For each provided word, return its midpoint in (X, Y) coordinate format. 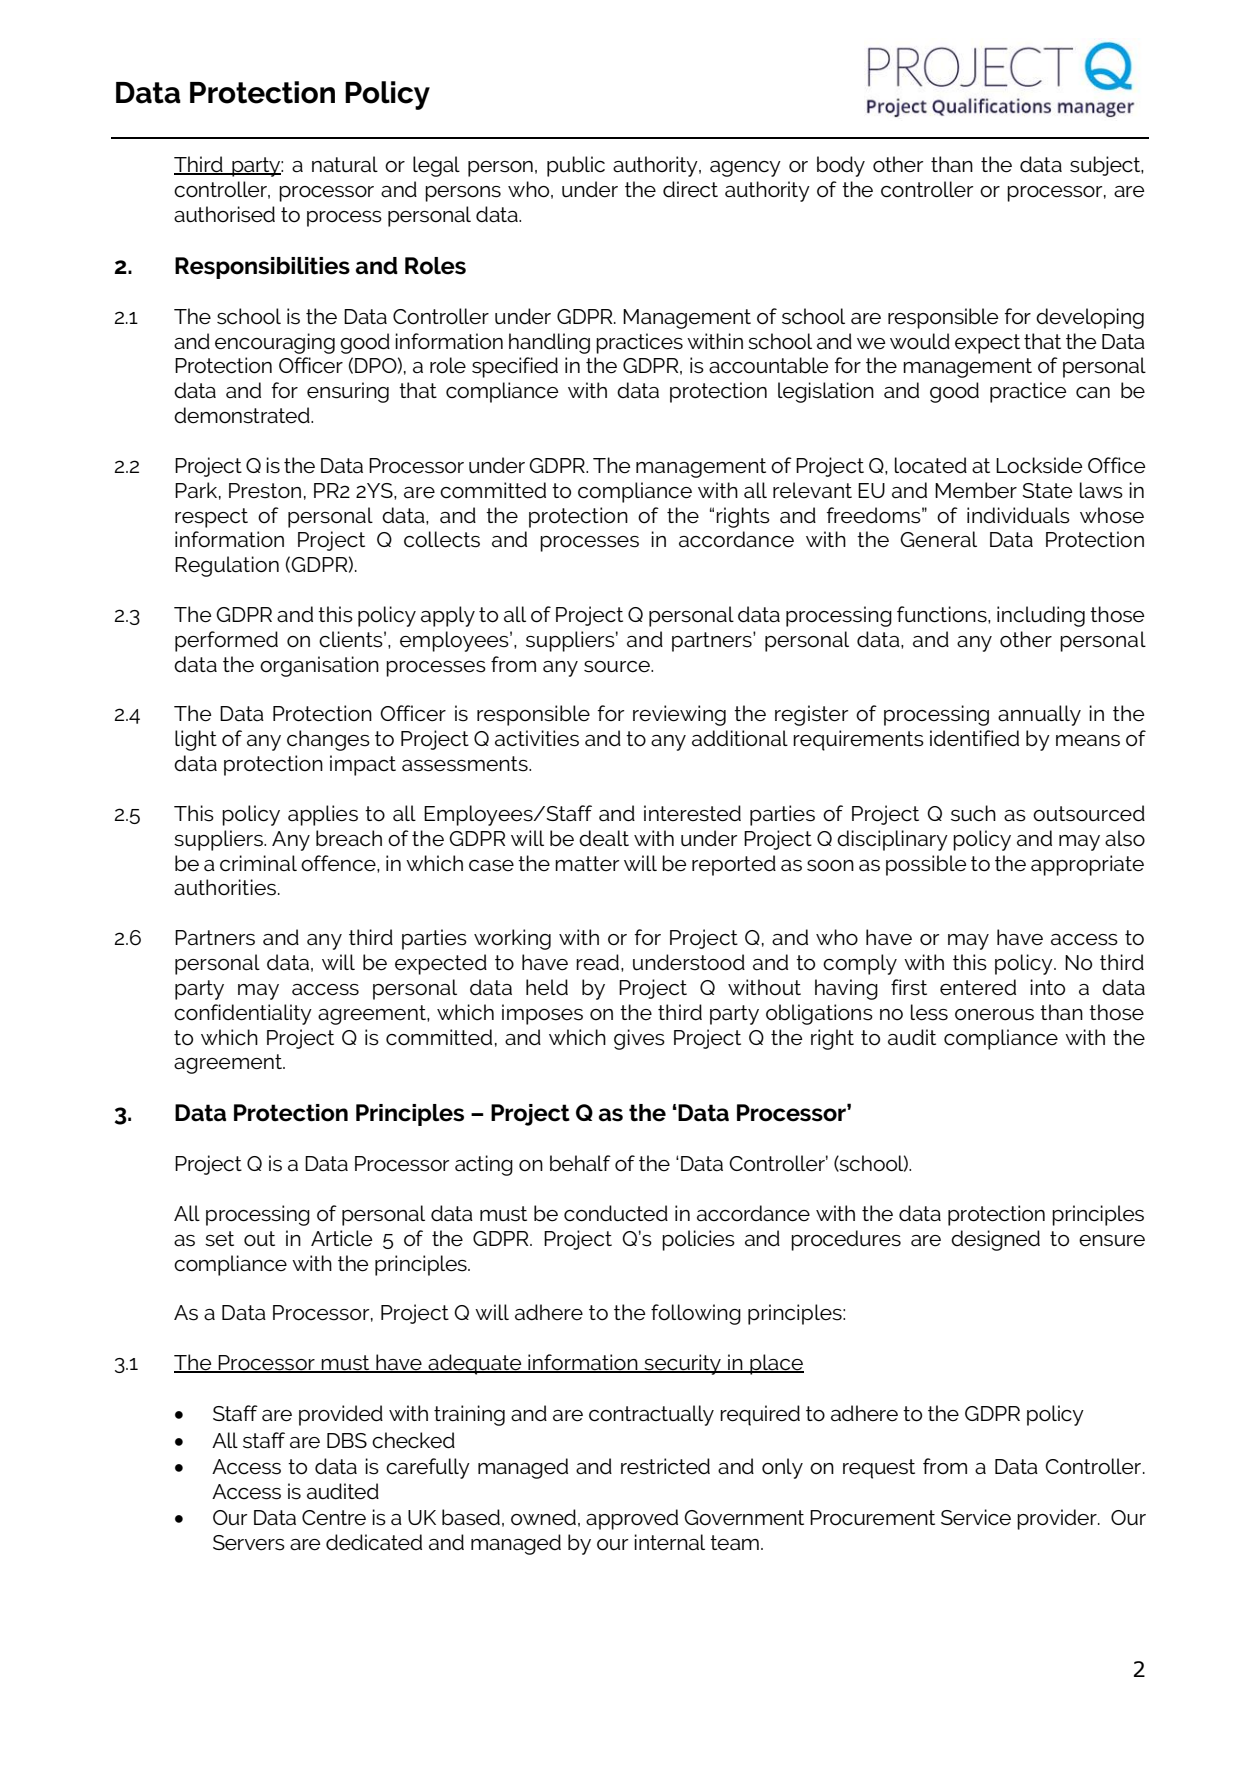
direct (690, 189)
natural (345, 164)
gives (639, 1039)
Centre (334, 1518)
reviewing (679, 715)
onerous (994, 1015)
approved (632, 1519)
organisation (319, 666)
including (1041, 616)
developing (1090, 318)
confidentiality (243, 1014)
